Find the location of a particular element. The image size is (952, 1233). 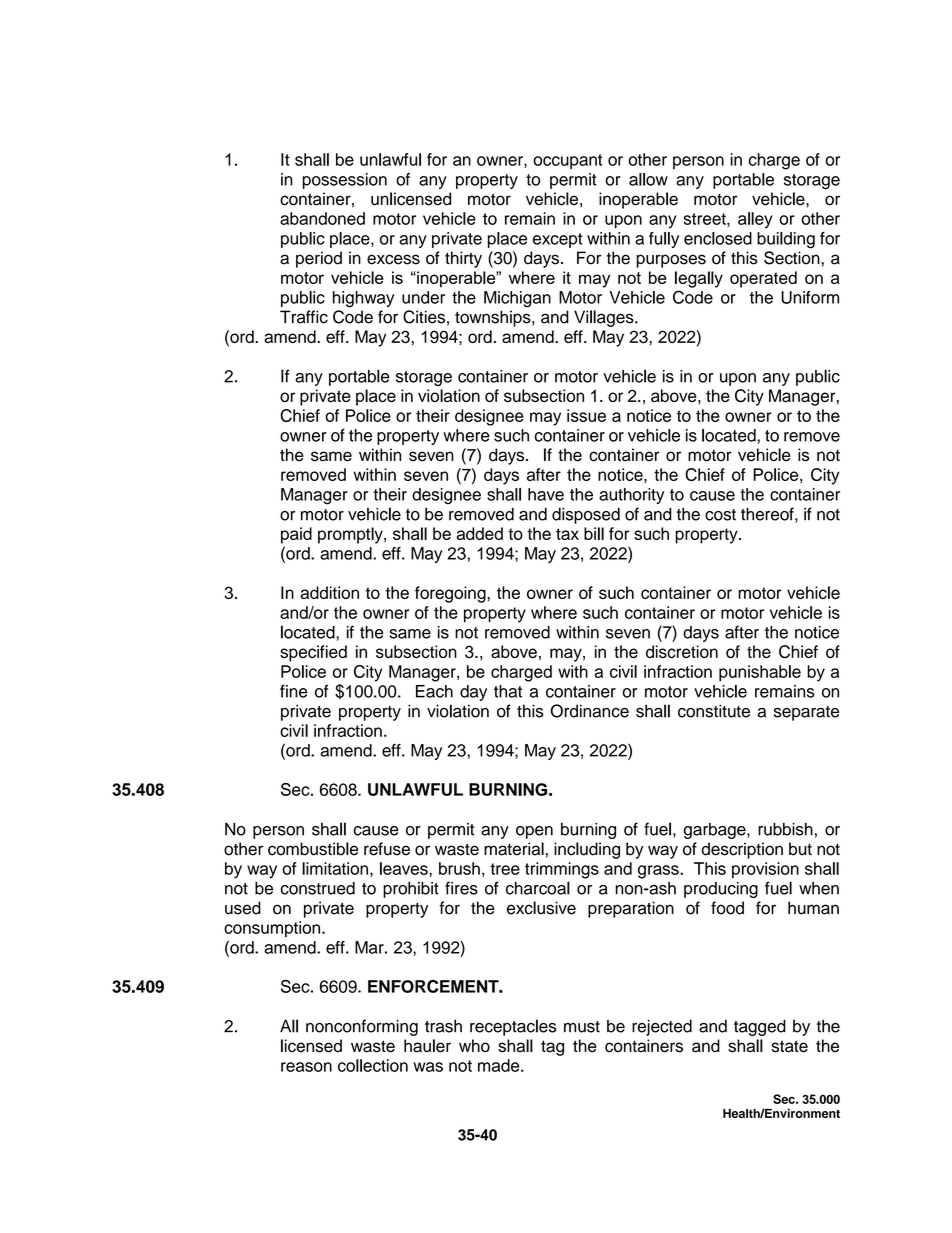

reason is located at coordinates (306, 1067).
